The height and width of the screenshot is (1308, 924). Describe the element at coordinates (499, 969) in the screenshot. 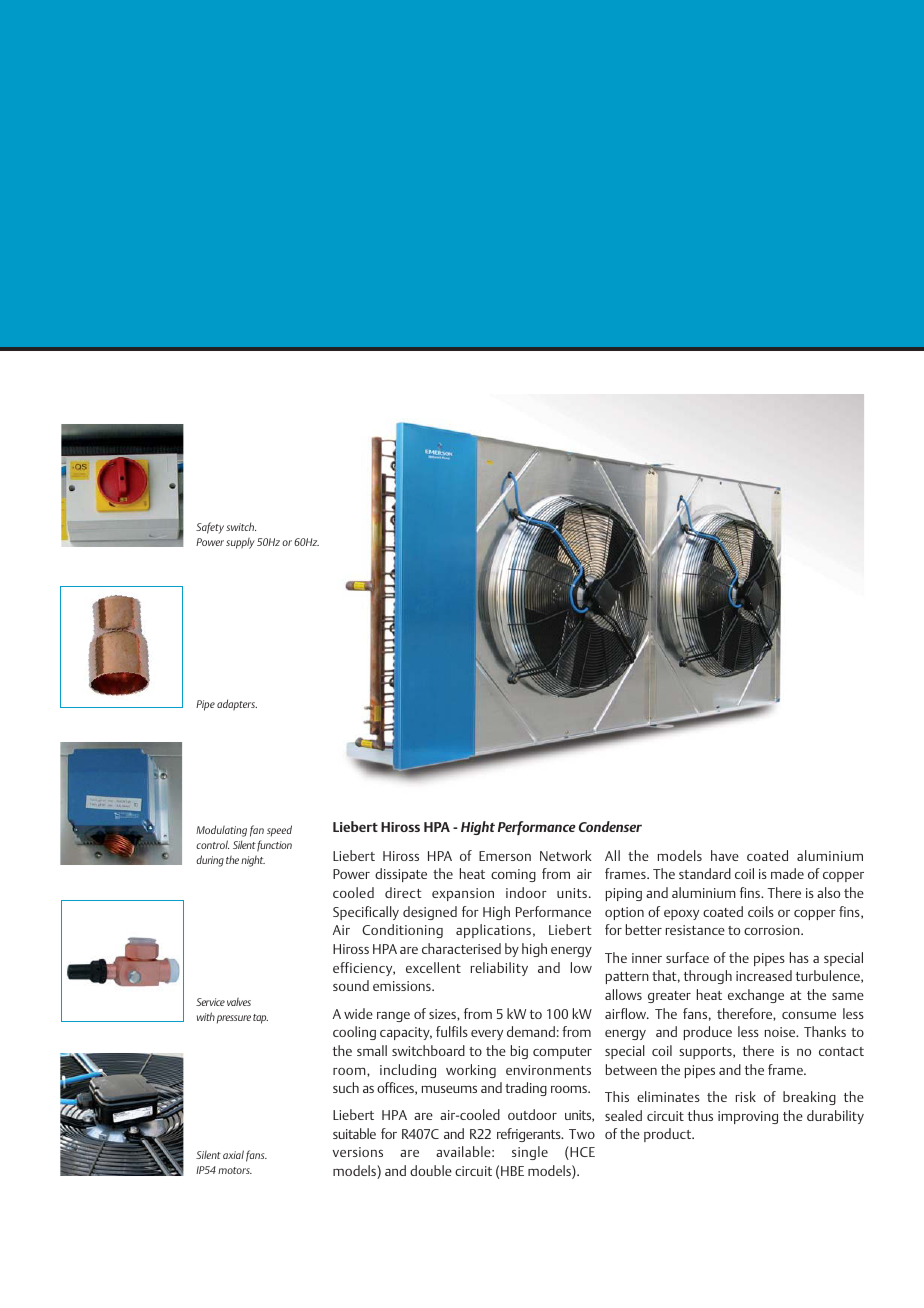

I see `reliability` at that location.
